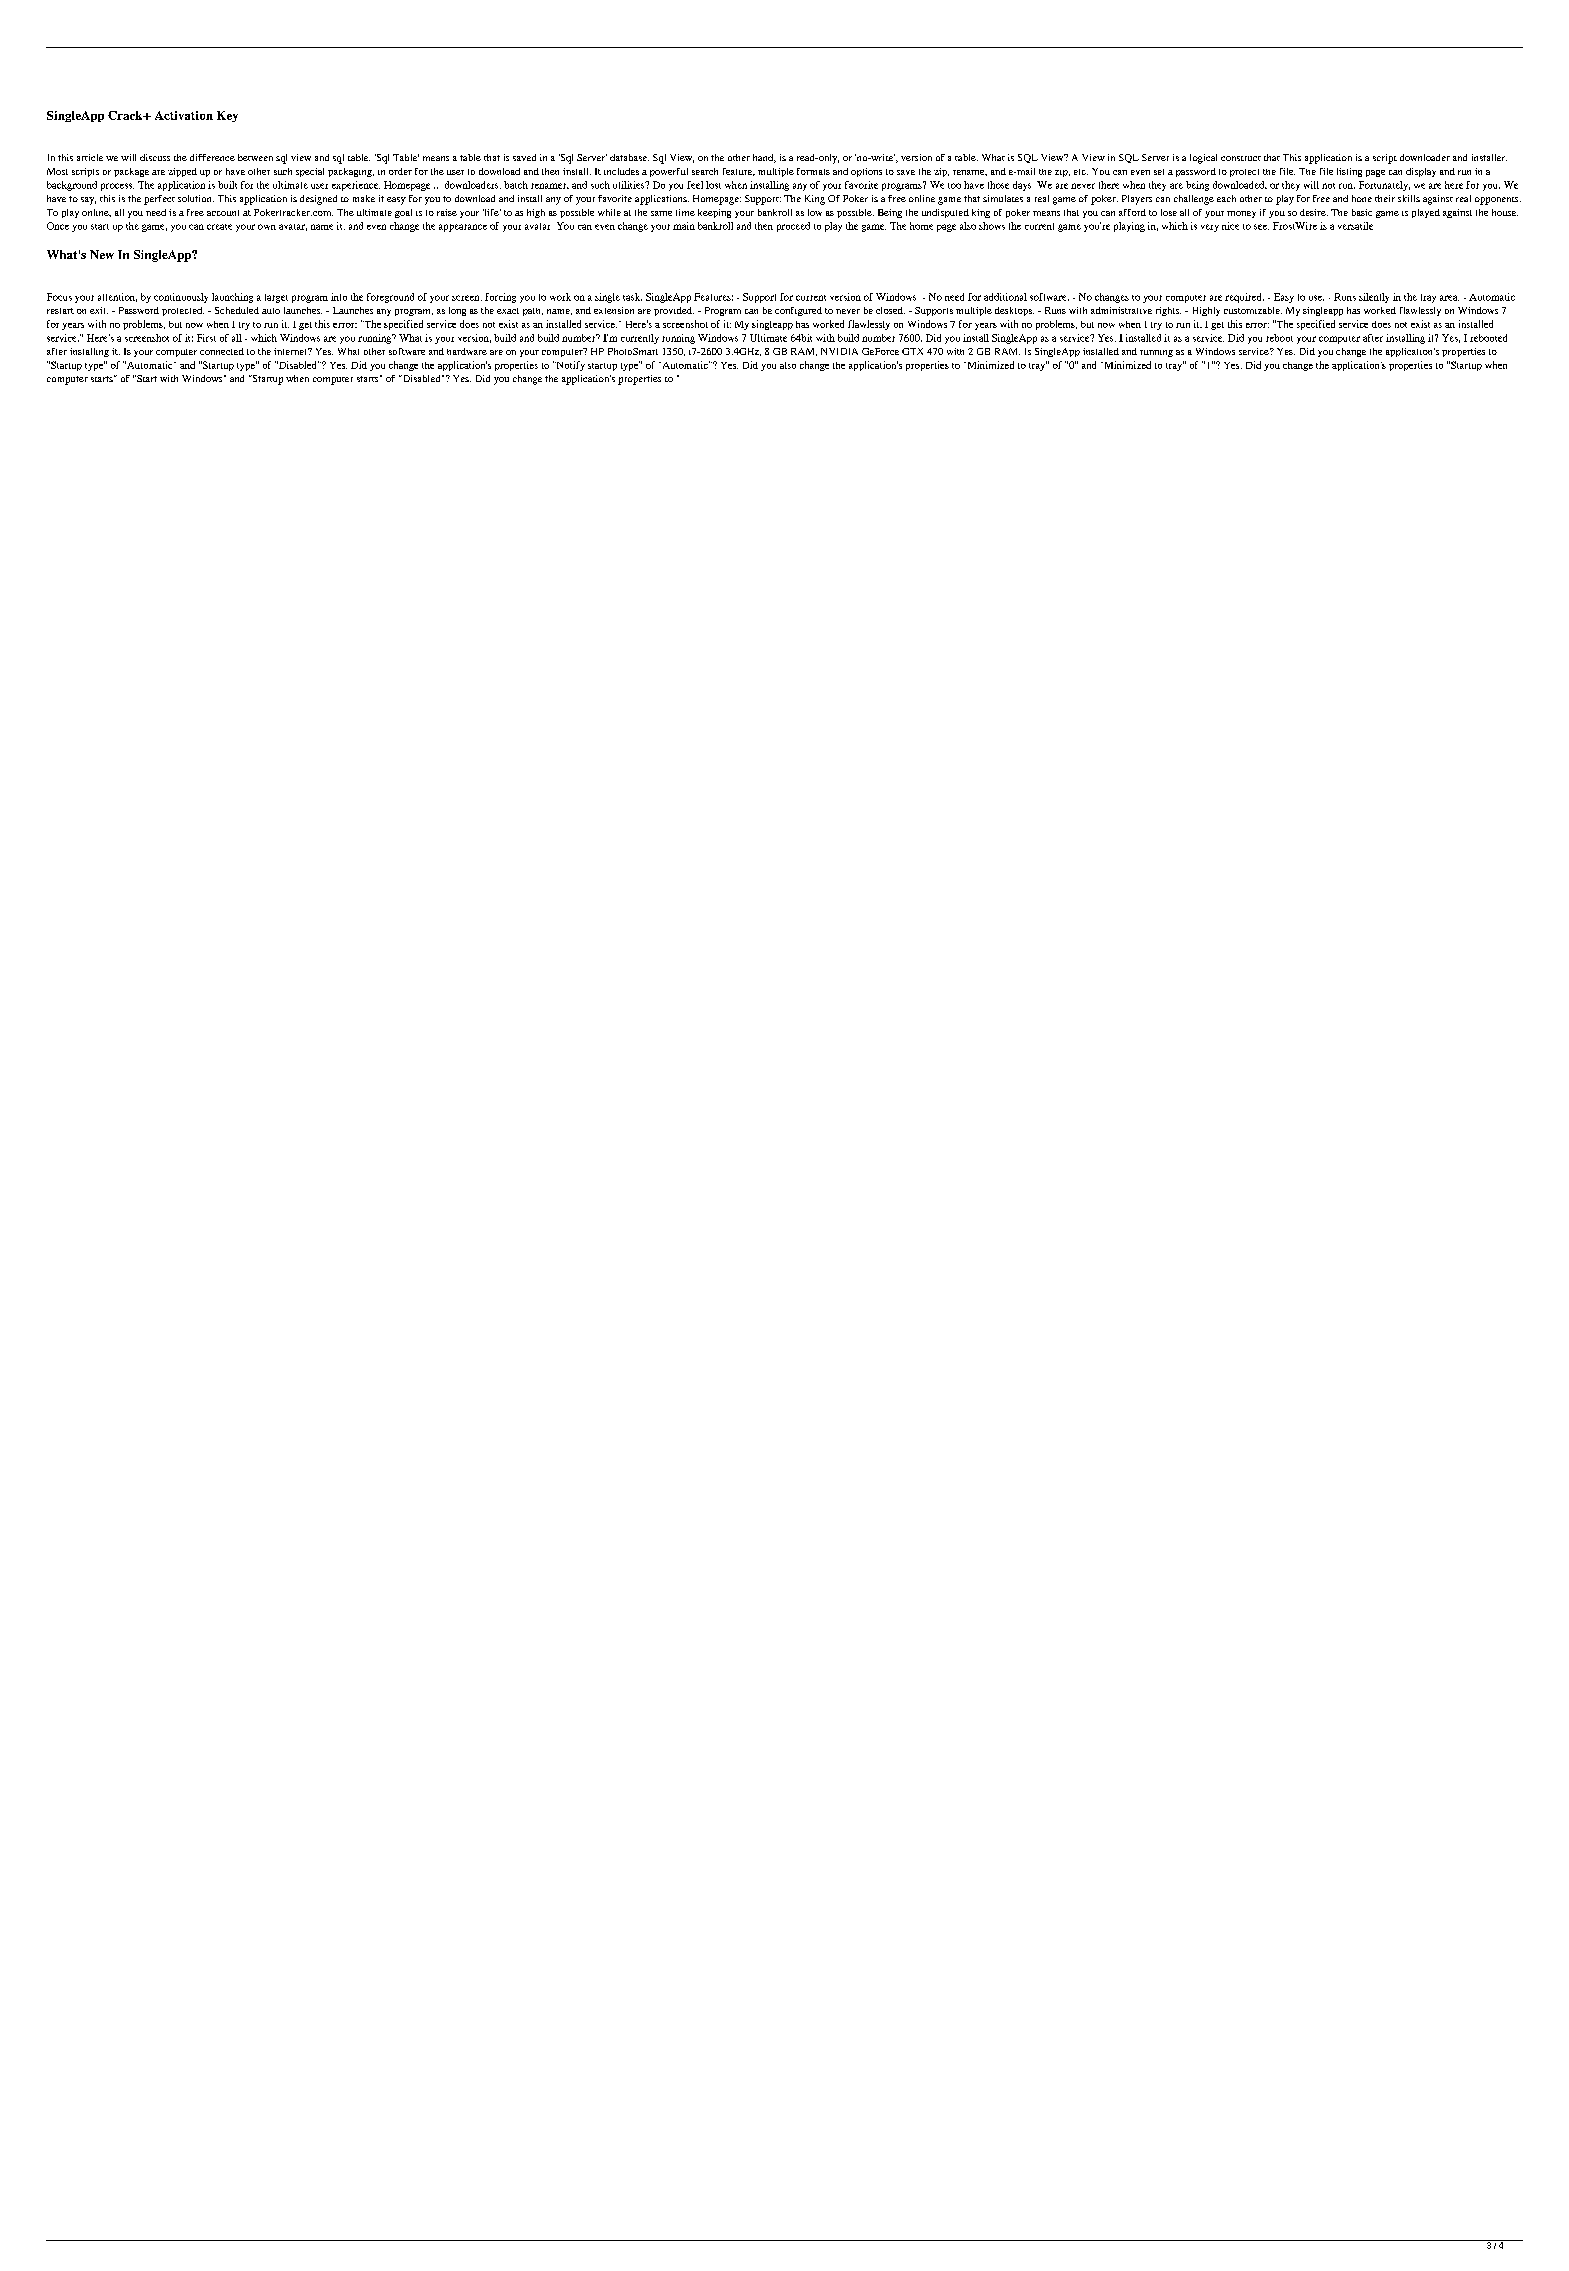  What do you see at coordinates (227, 116) in the screenshot?
I see `Key` at bounding box center [227, 116].
